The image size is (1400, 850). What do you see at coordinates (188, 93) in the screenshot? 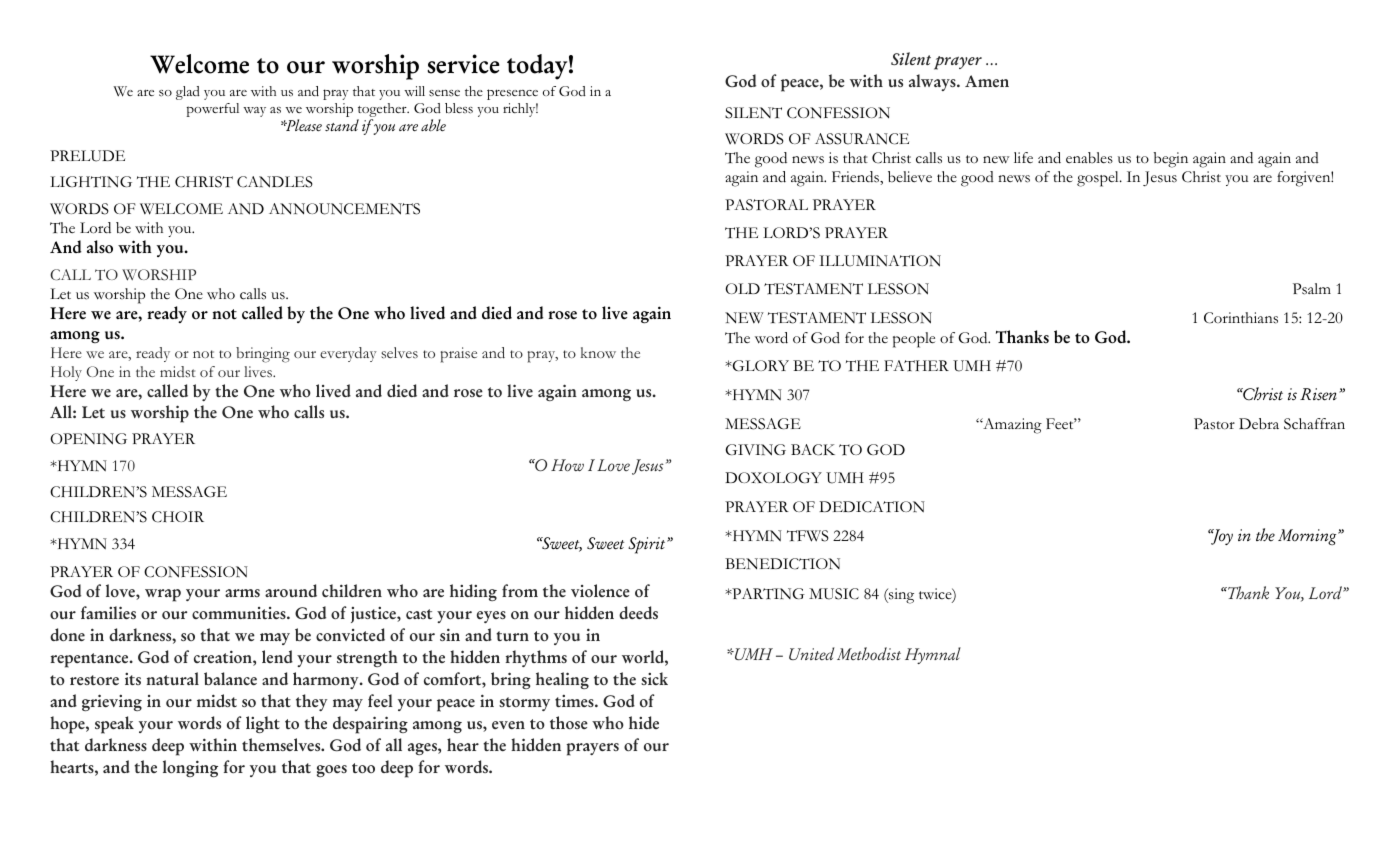
I see `glad` at bounding box center [188, 93].
